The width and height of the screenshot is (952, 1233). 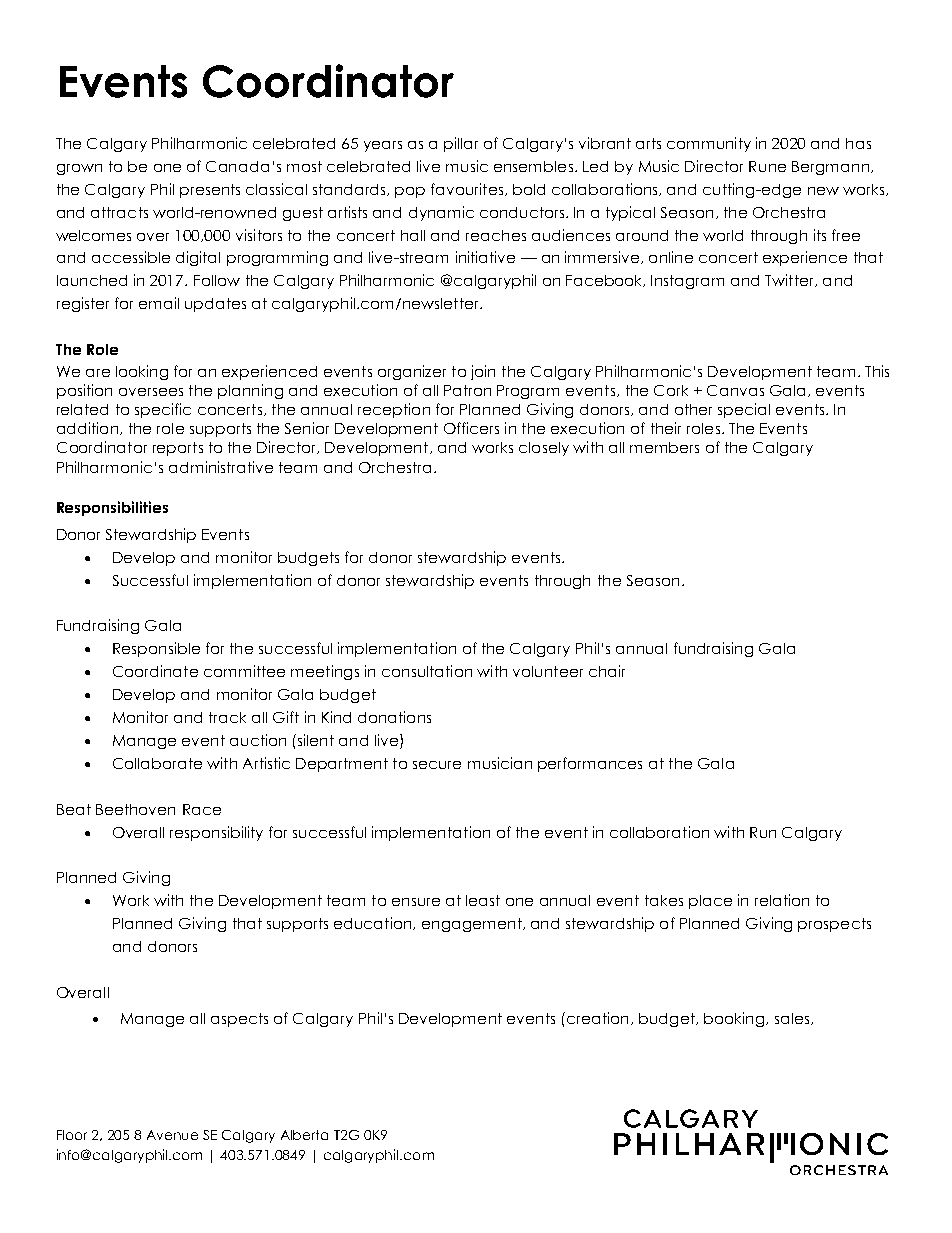 I want to click on specific, so click(x=163, y=410).
